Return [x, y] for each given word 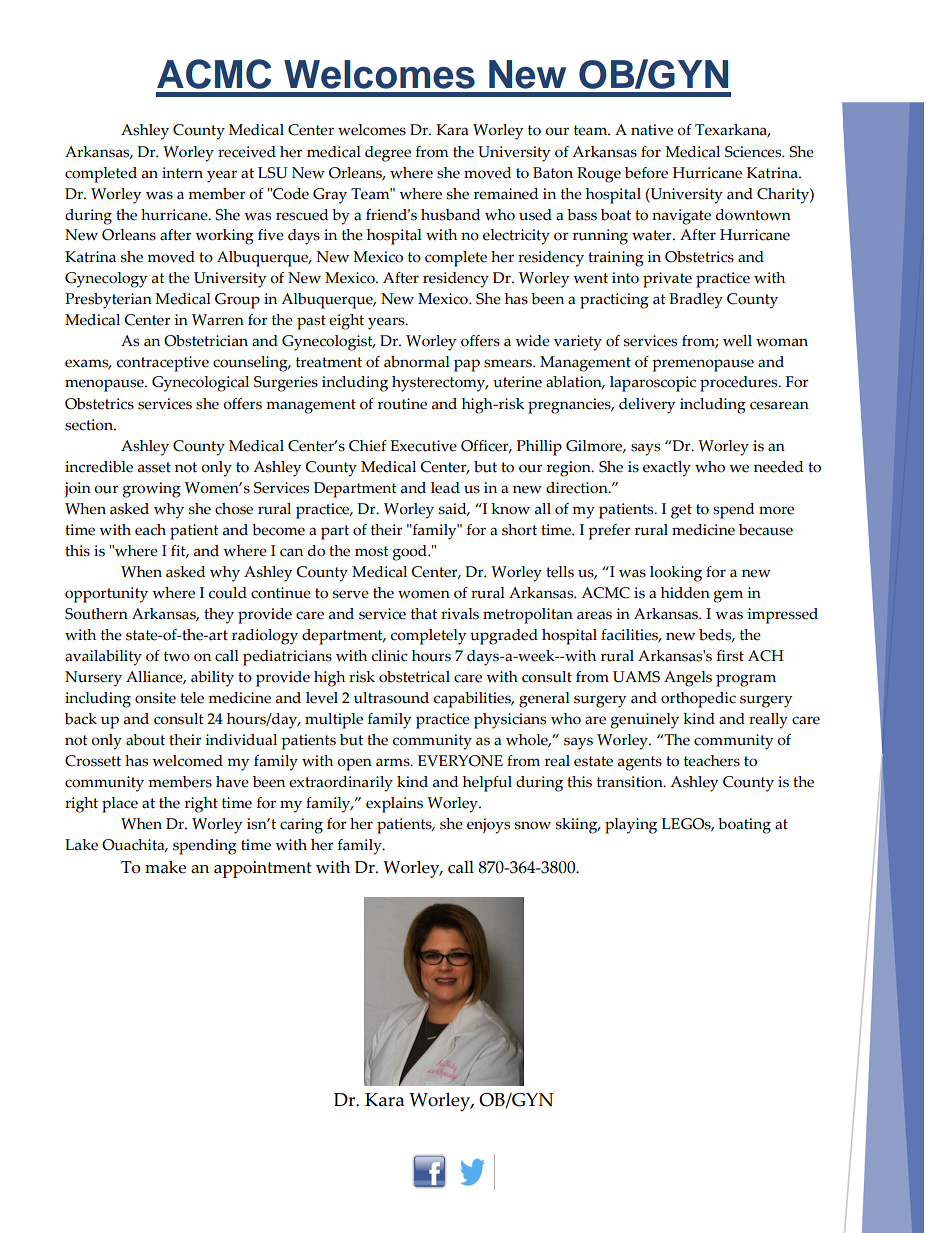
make [165, 867]
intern [182, 173]
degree [388, 154]
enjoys [488, 826]
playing [631, 826]
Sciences [754, 152]
